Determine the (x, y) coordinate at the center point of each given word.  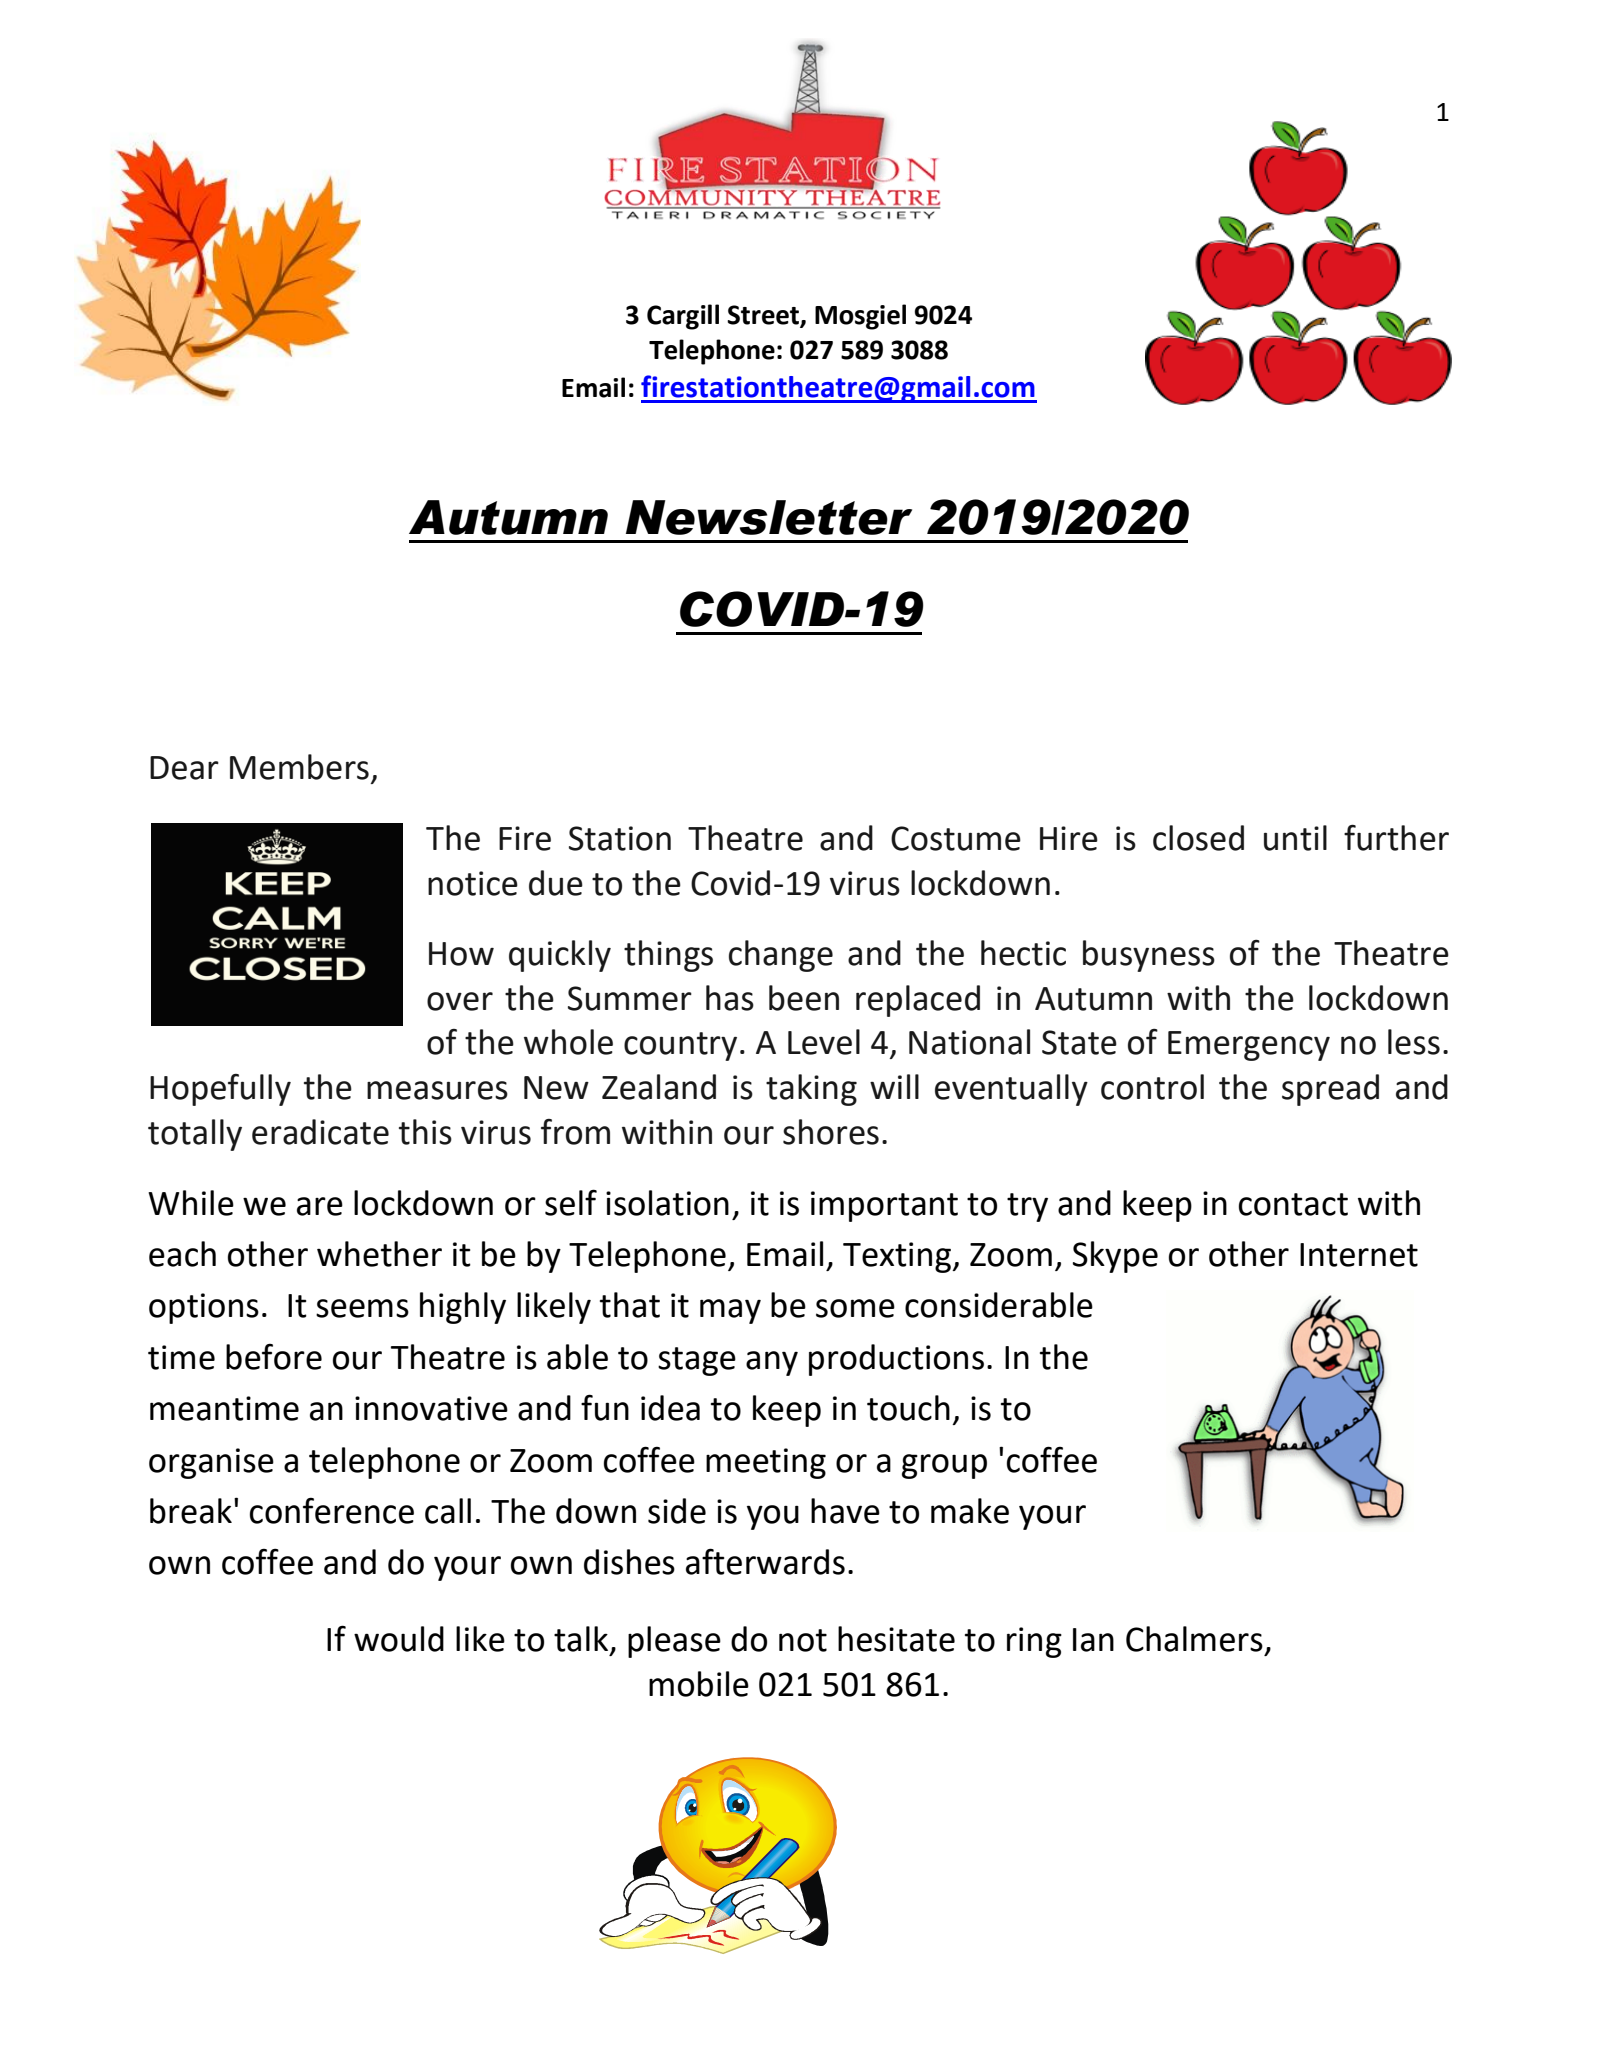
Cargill (683, 317)
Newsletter (769, 517)
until (1295, 838)
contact (1293, 1204)
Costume (956, 838)
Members (299, 767)
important (884, 1206)
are (320, 1206)
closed (1198, 838)
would (399, 1639)
